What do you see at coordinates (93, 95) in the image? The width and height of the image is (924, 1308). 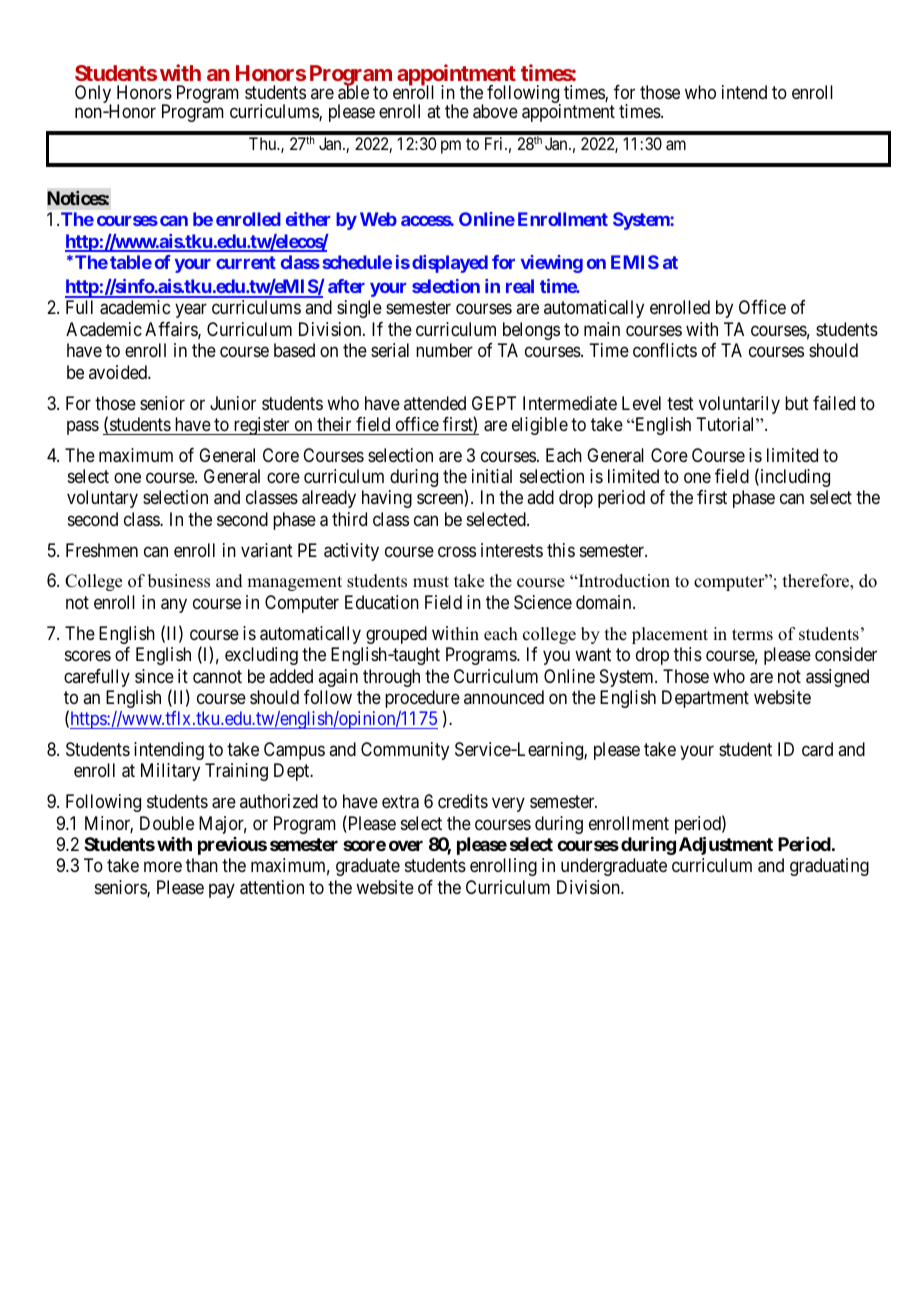 I see `Only` at bounding box center [93, 95].
